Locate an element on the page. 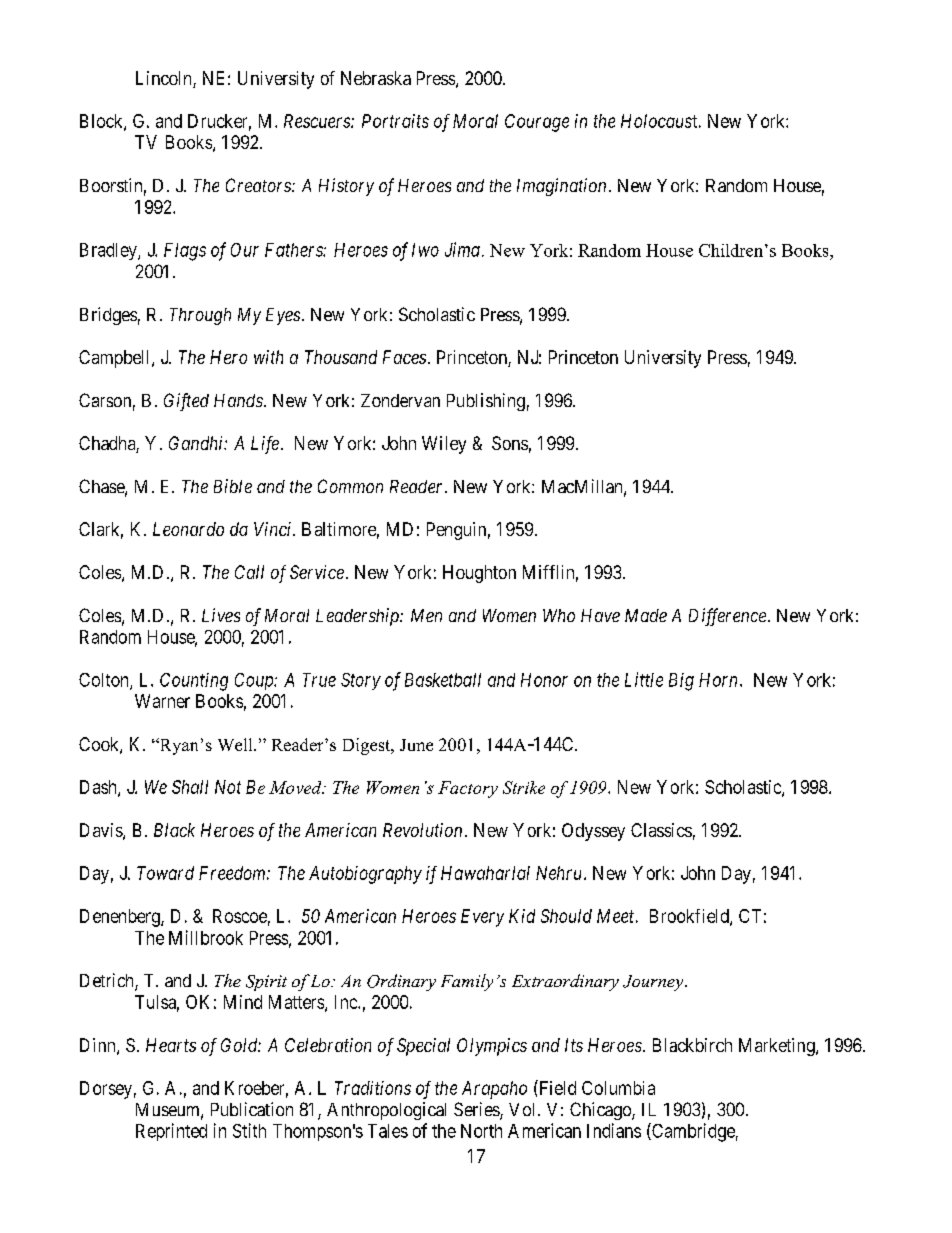 The width and height of the document is (952, 1233). Shall is located at coordinates (190, 787).
